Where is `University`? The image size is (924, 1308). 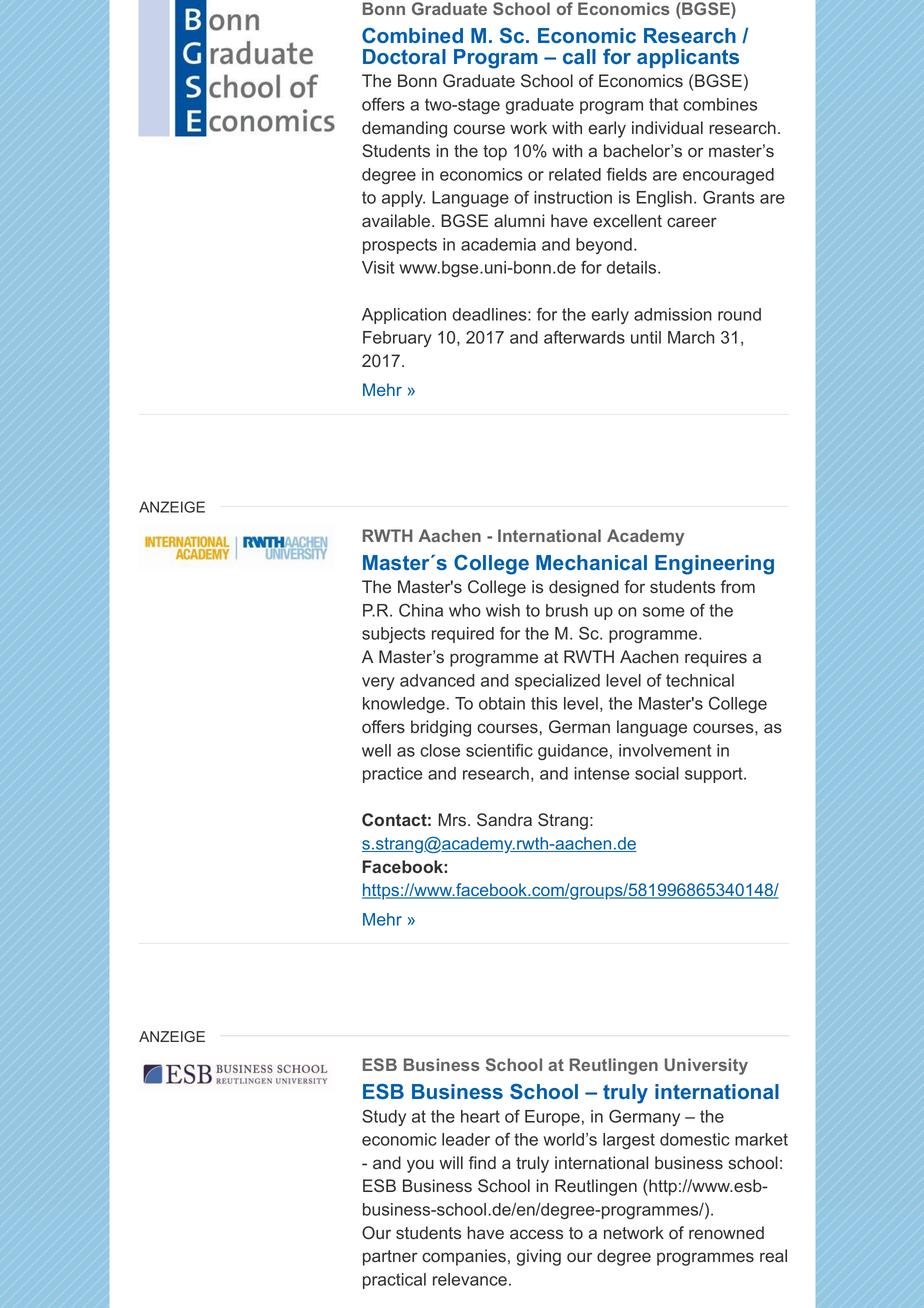
University is located at coordinates (706, 1066).
